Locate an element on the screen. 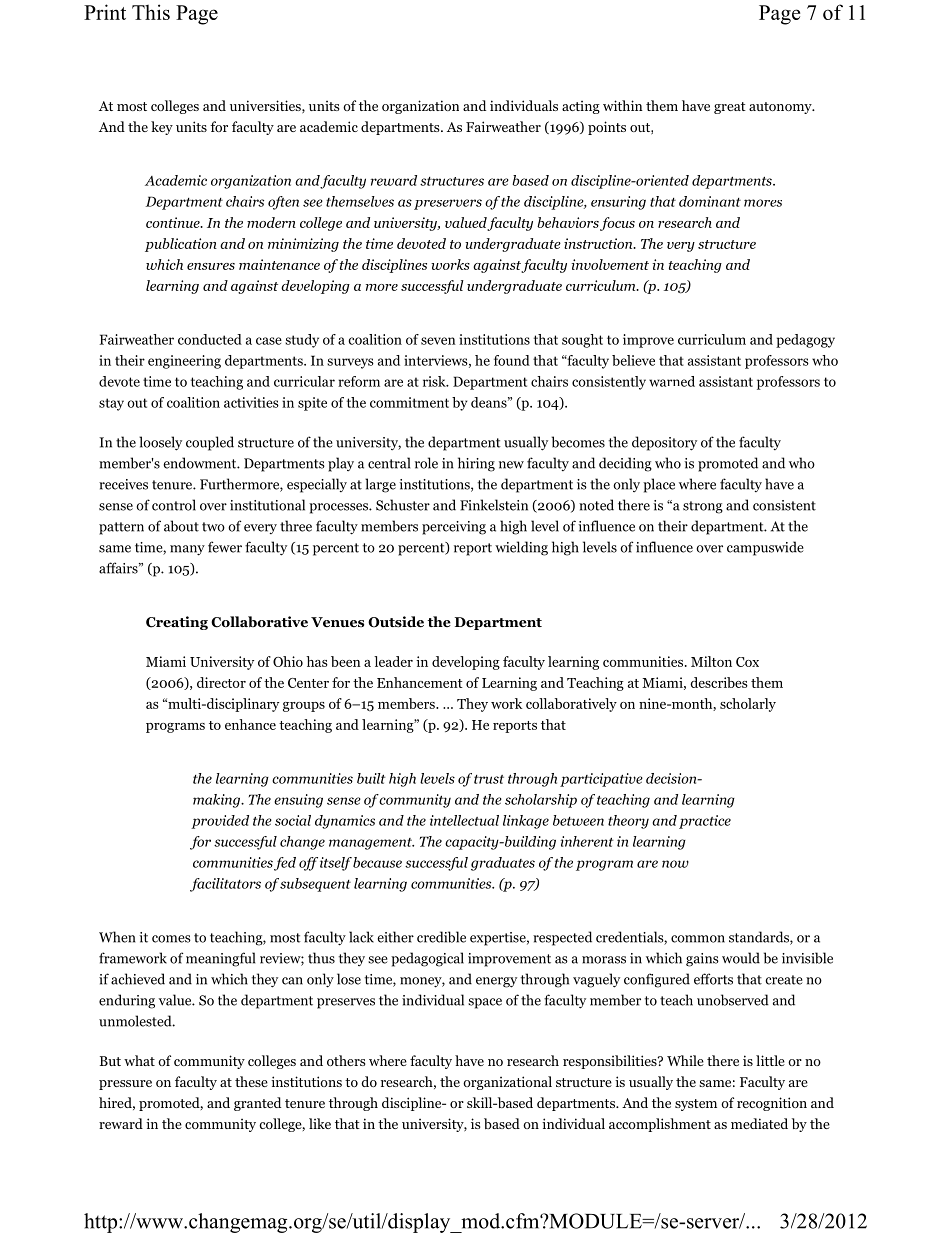 This screenshot has width=952, height=1233. system is located at coordinates (696, 1105).
